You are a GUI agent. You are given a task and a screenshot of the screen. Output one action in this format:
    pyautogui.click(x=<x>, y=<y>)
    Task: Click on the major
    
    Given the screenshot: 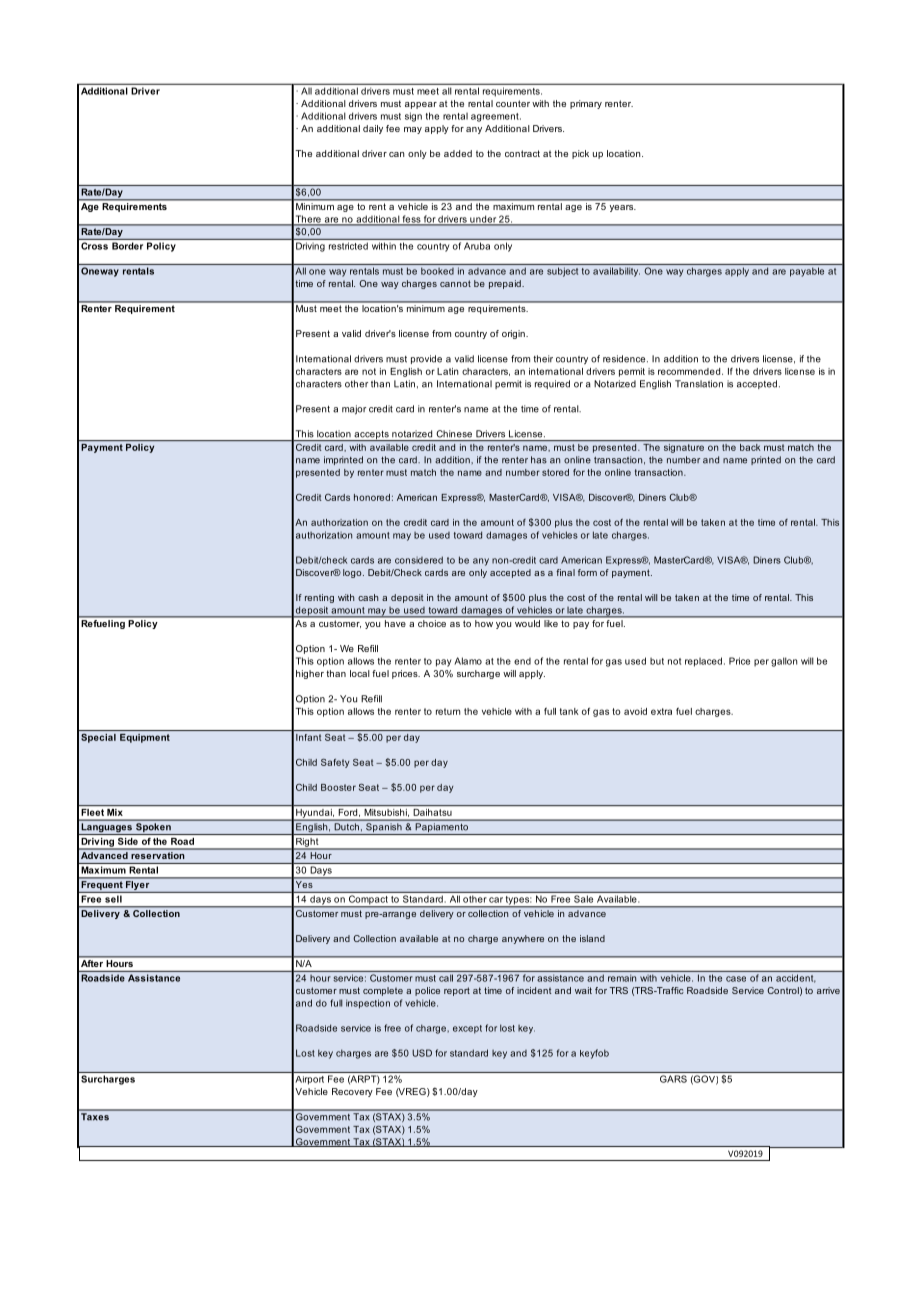 What is the action you would take?
    pyautogui.click(x=354, y=410)
